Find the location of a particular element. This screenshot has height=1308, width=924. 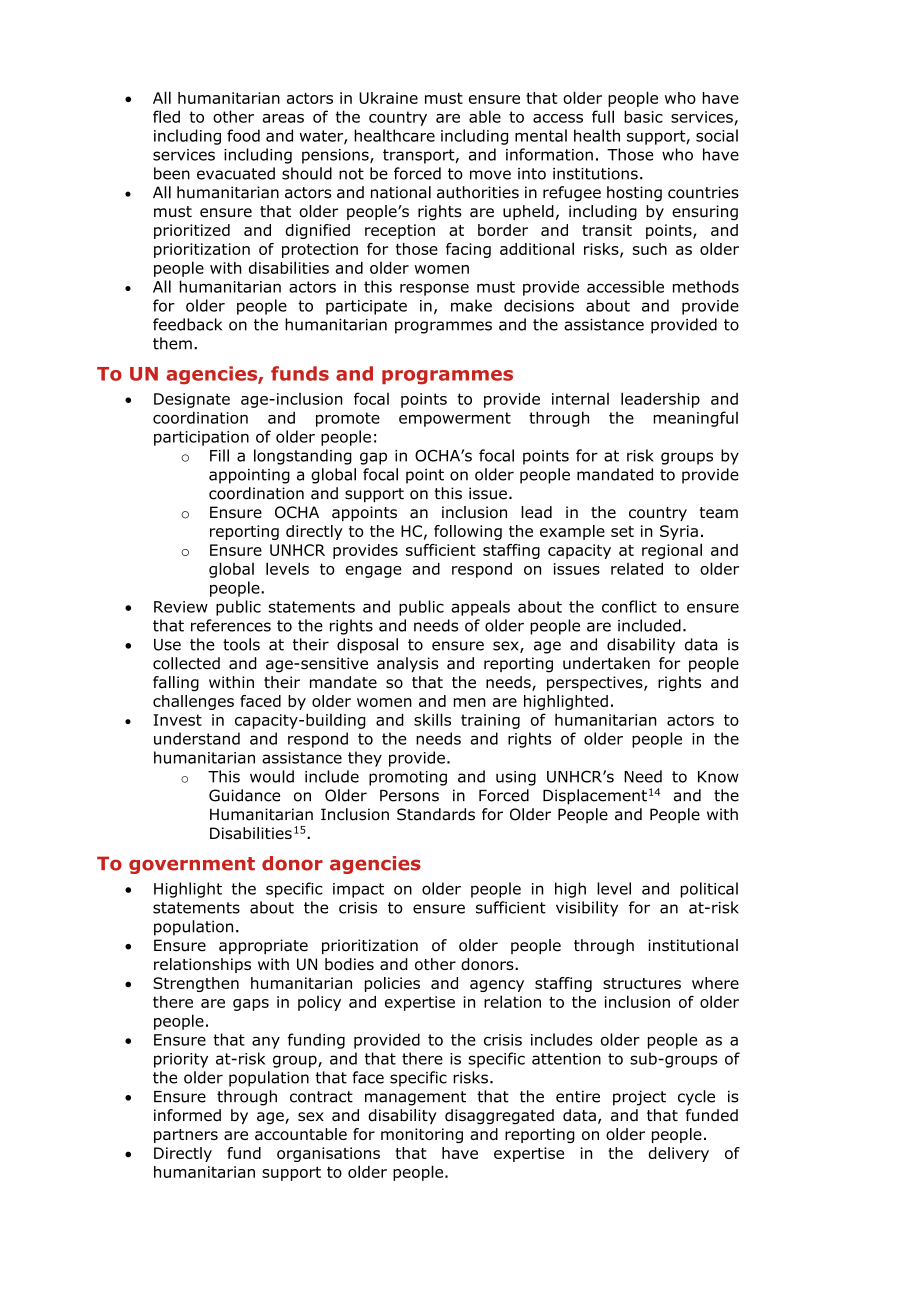

informed is located at coordinates (187, 1115).
